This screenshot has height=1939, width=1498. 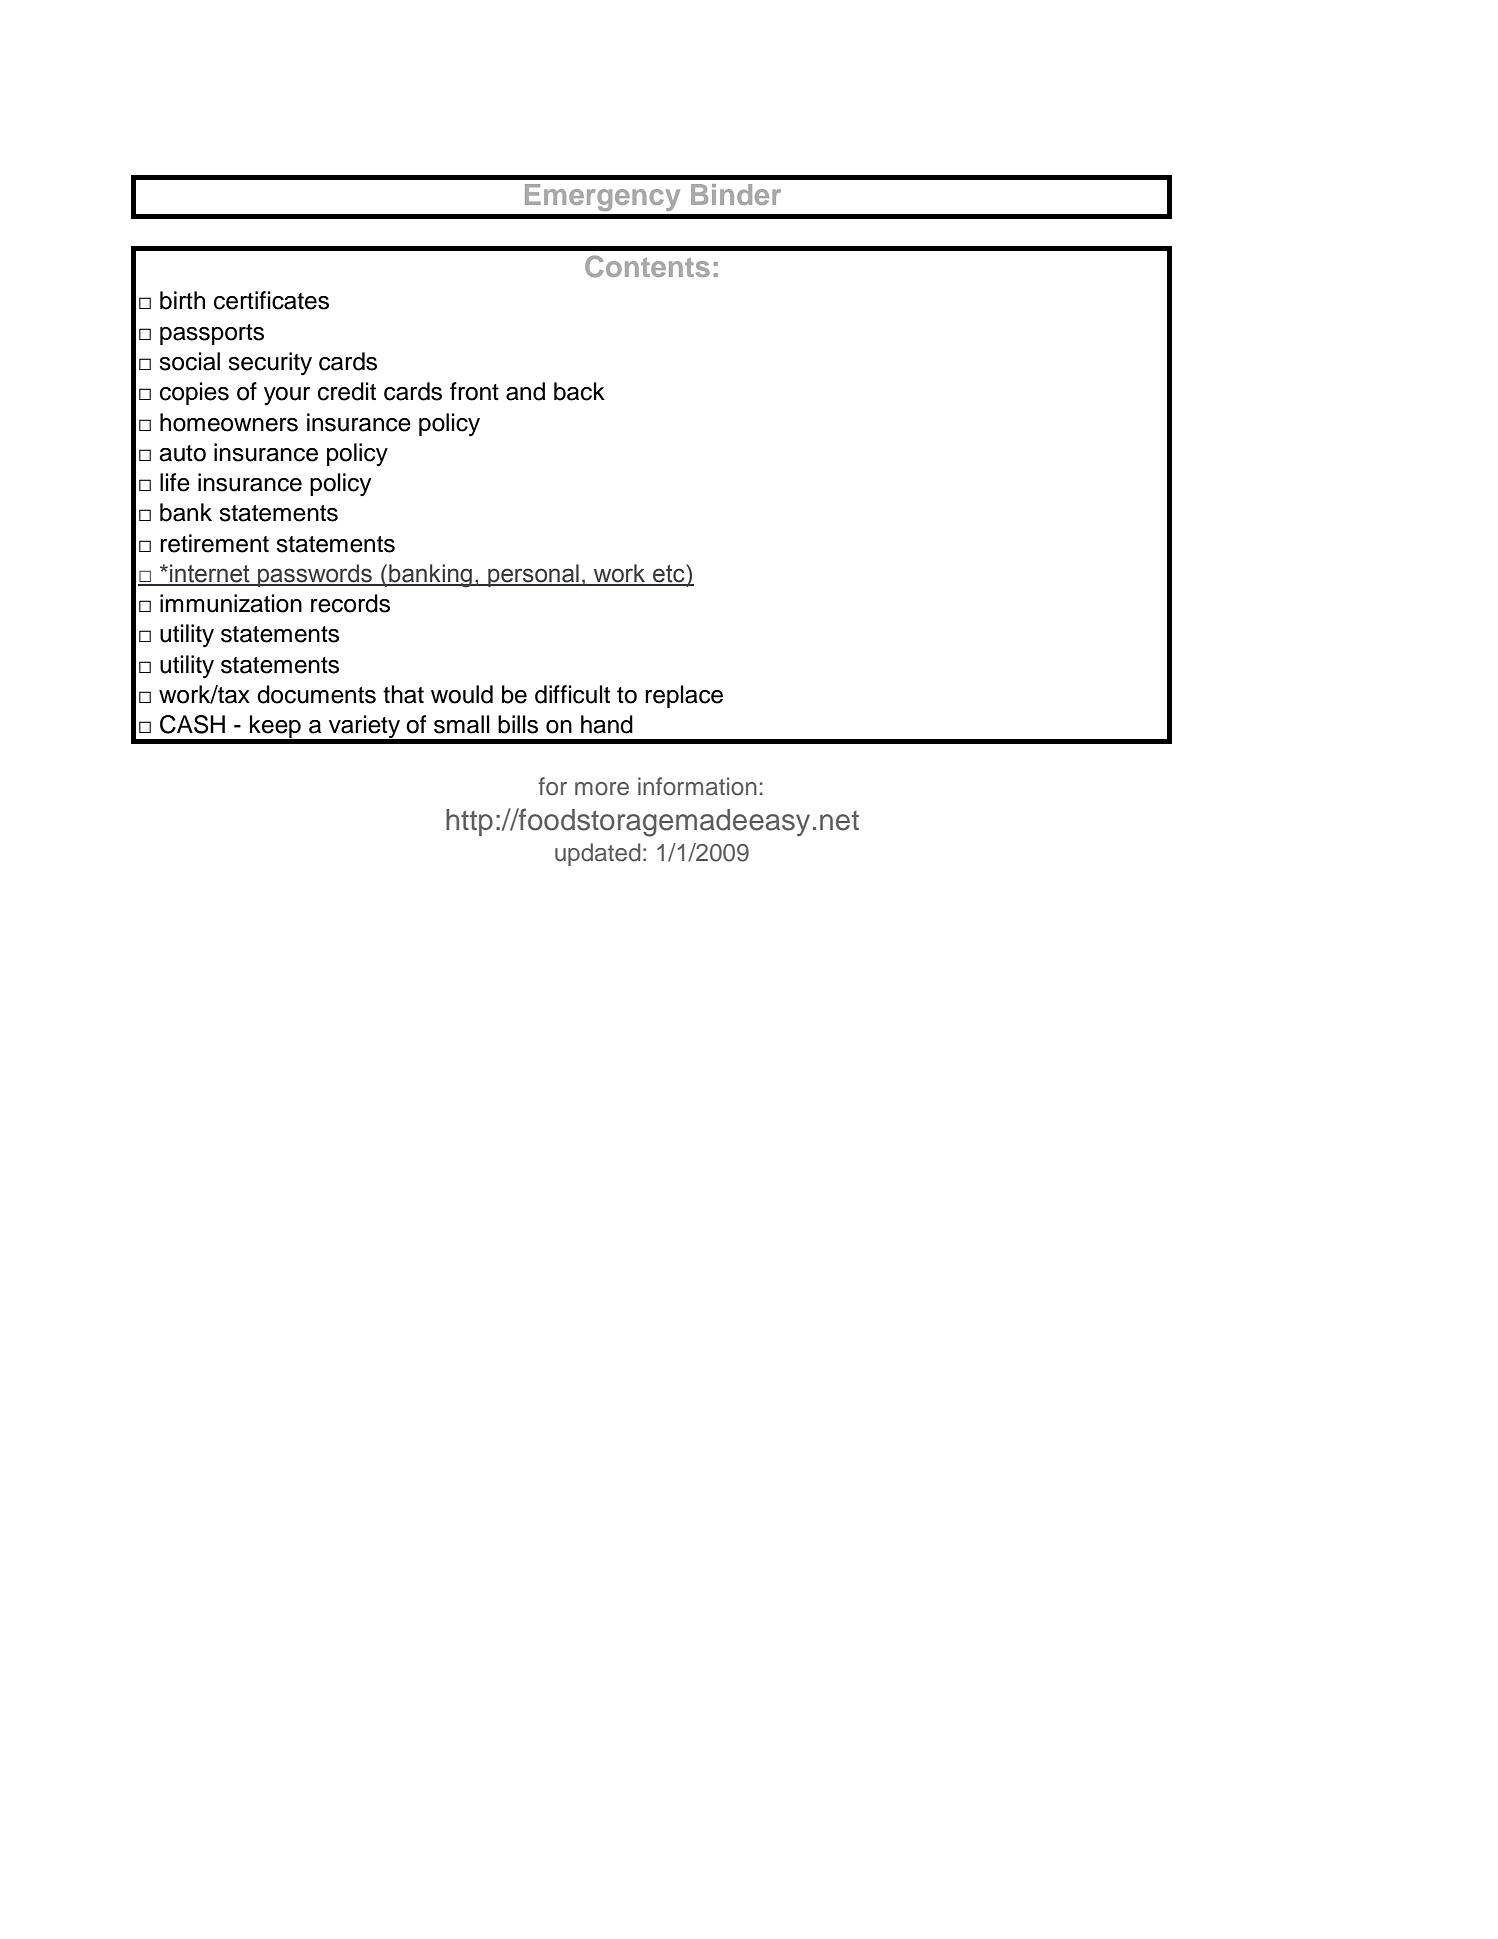 What do you see at coordinates (231, 603) in the screenshot?
I see `immunization` at bounding box center [231, 603].
